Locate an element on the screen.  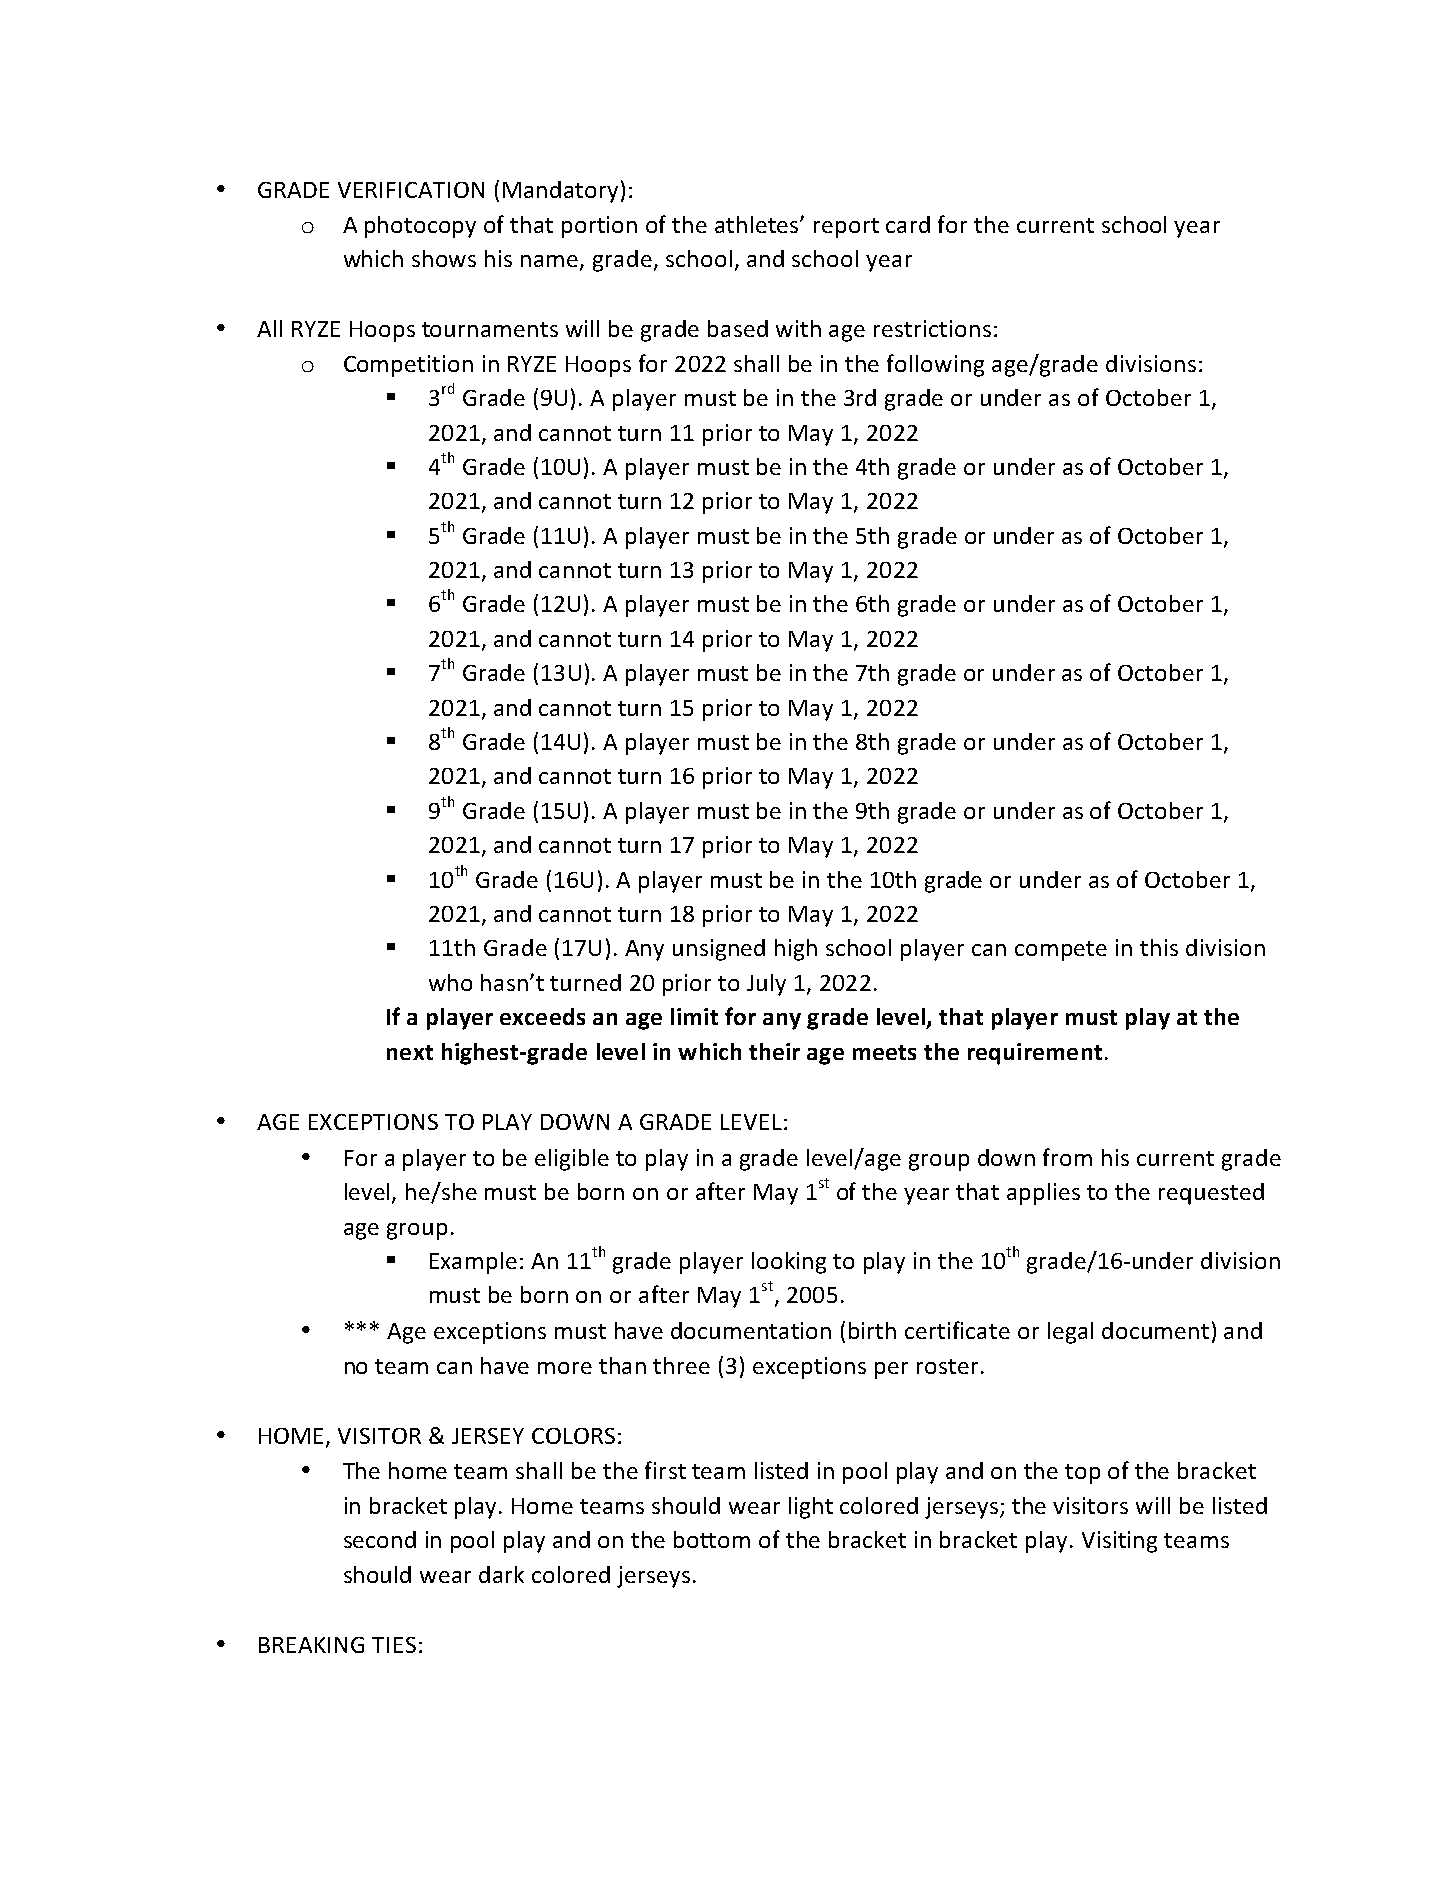
this is located at coordinates (1159, 947).
